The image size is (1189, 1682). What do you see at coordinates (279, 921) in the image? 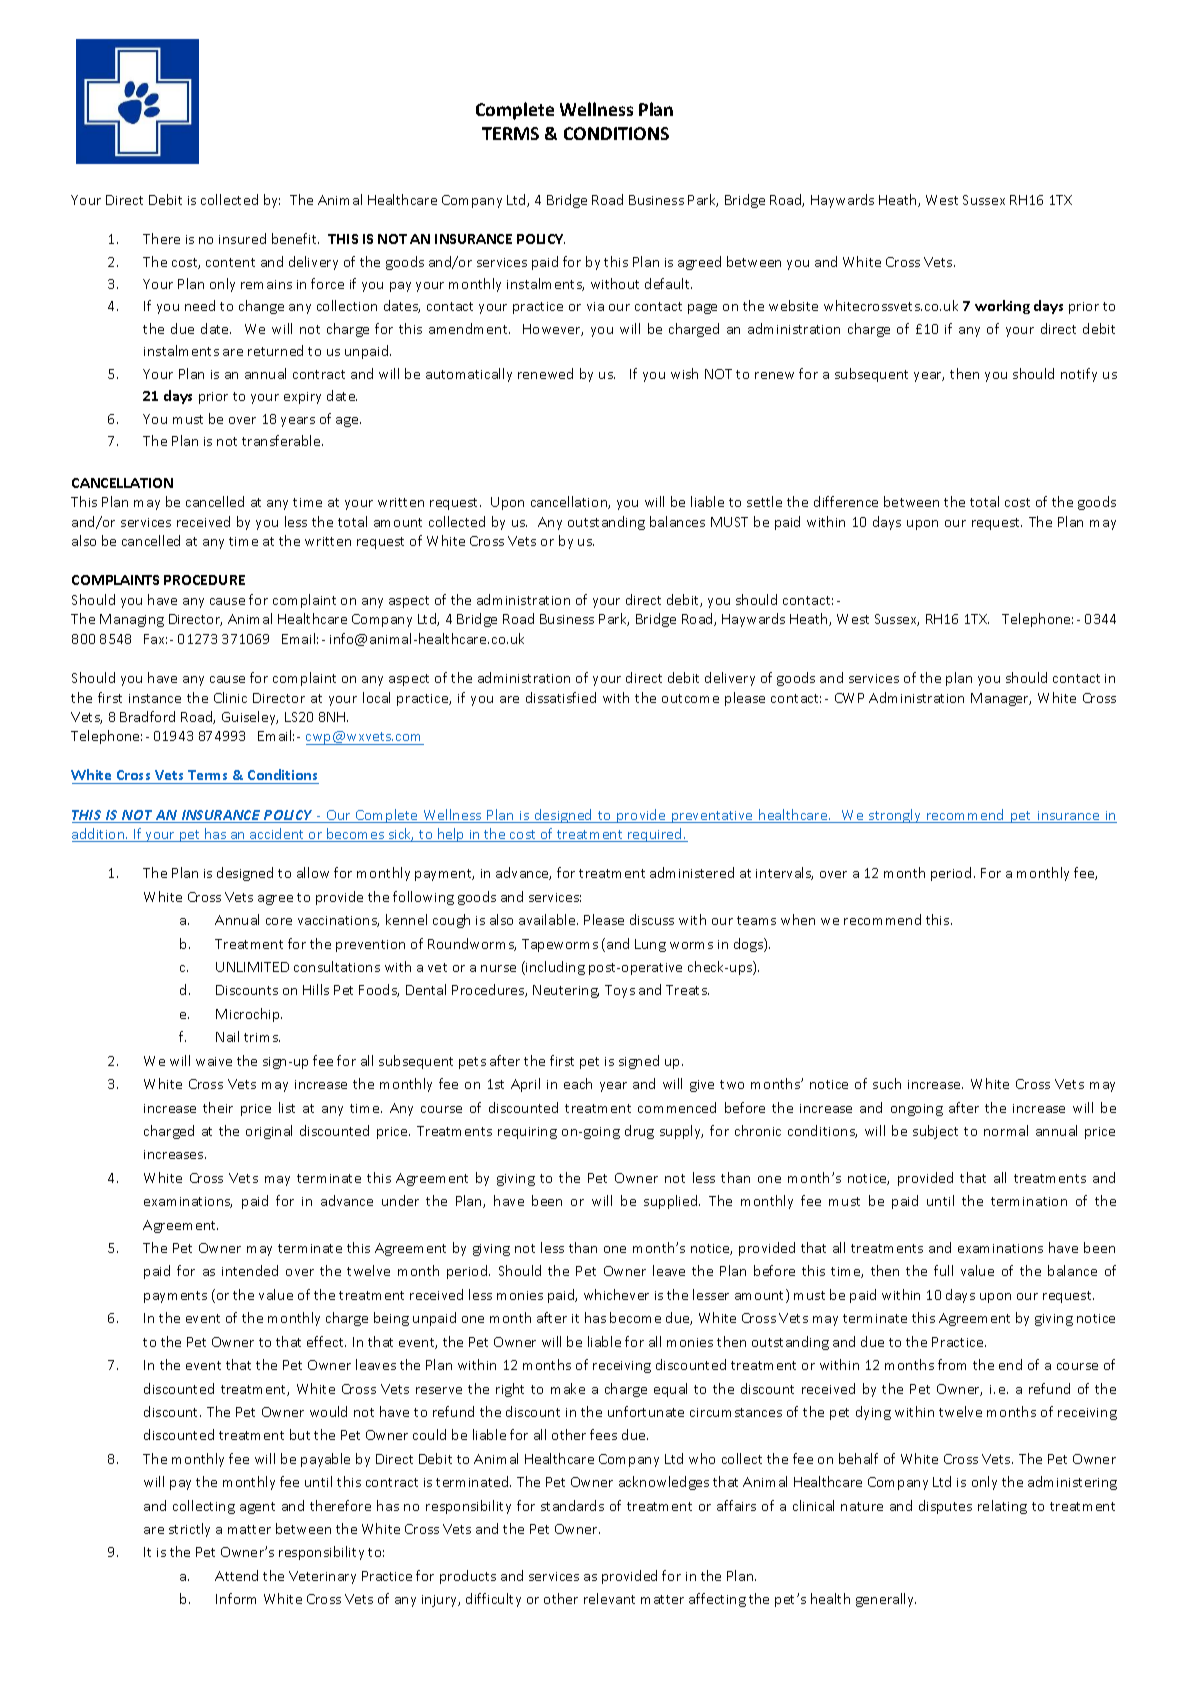
I see `core` at bounding box center [279, 921].
